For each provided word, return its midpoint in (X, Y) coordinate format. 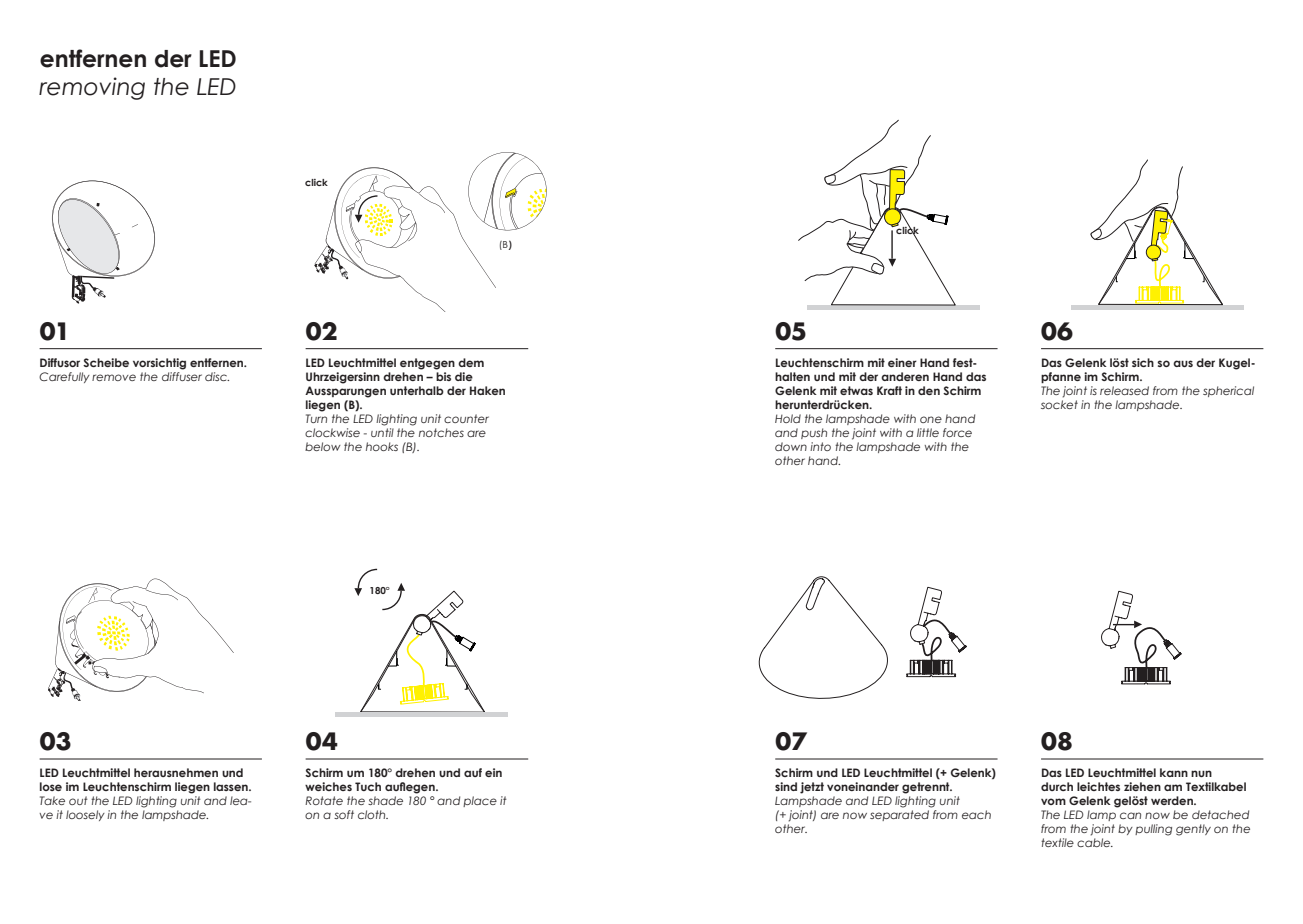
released (1124, 390)
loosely (85, 815)
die (464, 376)
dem (471, 362)
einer (902, 362)
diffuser (182, 376)
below (323, 446)
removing (92, 88)
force (957, 432)
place (480, 801)
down (791, 446)
